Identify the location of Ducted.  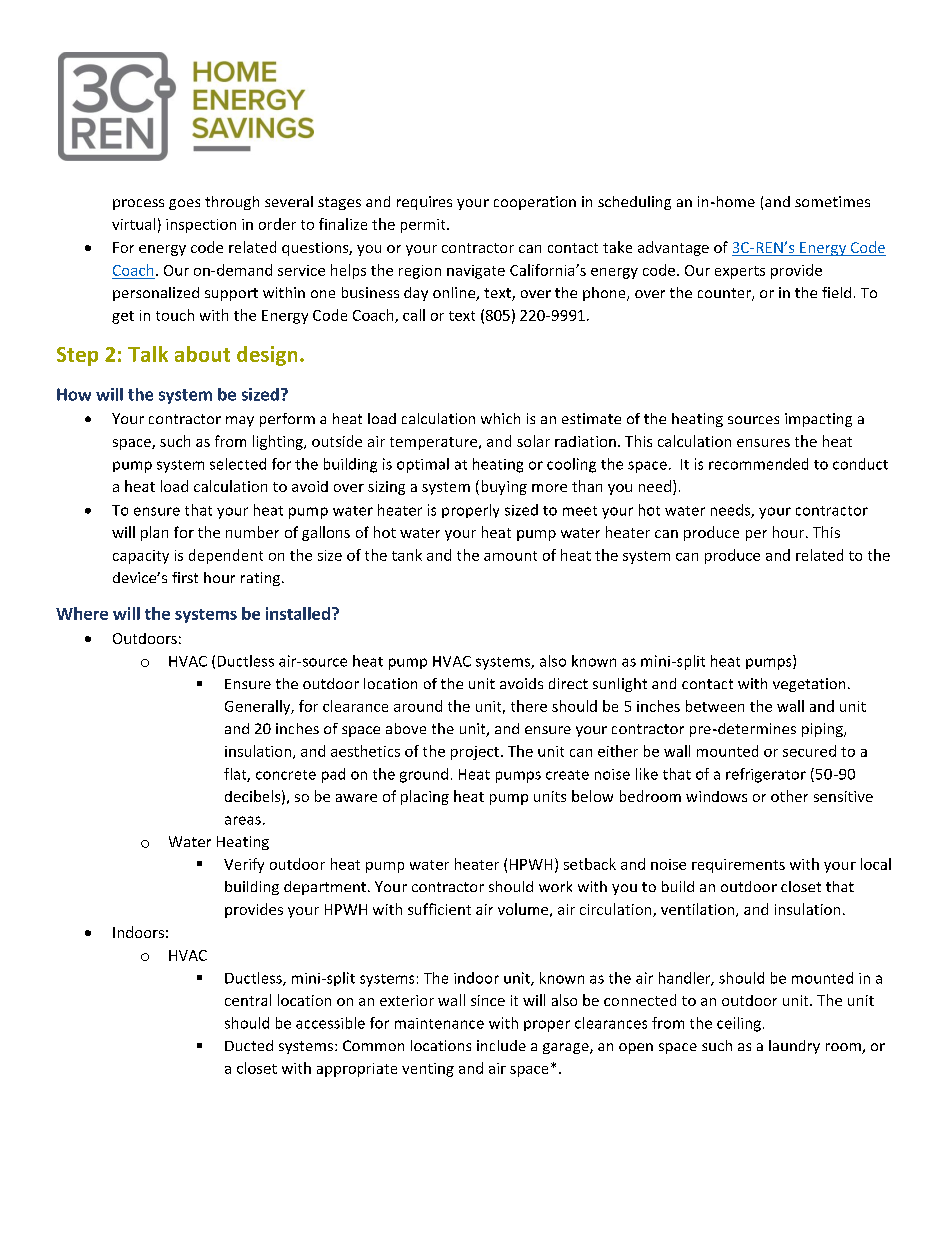
(249, 1045).
